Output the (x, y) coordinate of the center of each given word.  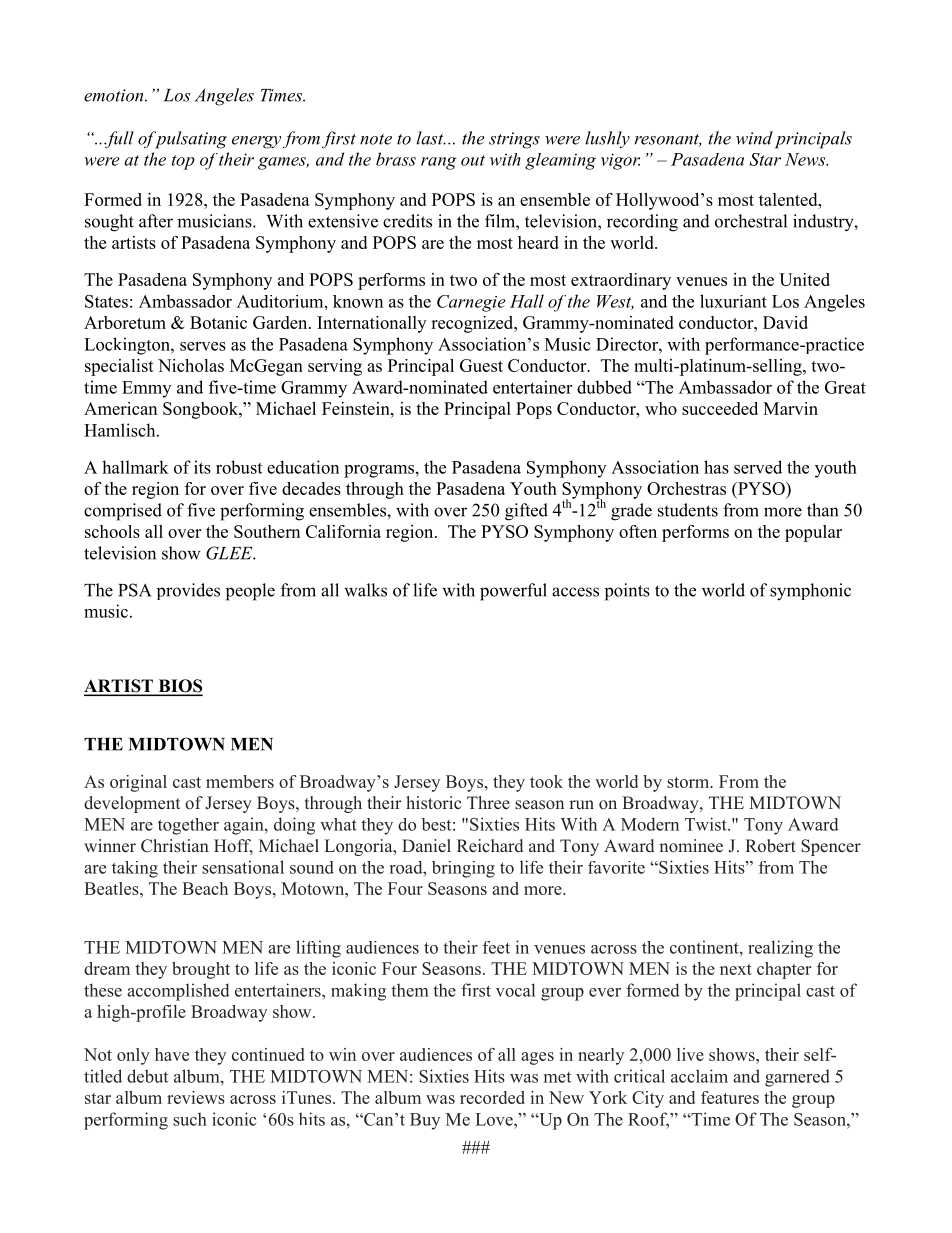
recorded (492, 1097)
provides (188, 591)
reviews (196, 1097)
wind (754, 138)
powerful (513, 592)
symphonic (810, 592)
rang (439, 163)
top (183, 162)
